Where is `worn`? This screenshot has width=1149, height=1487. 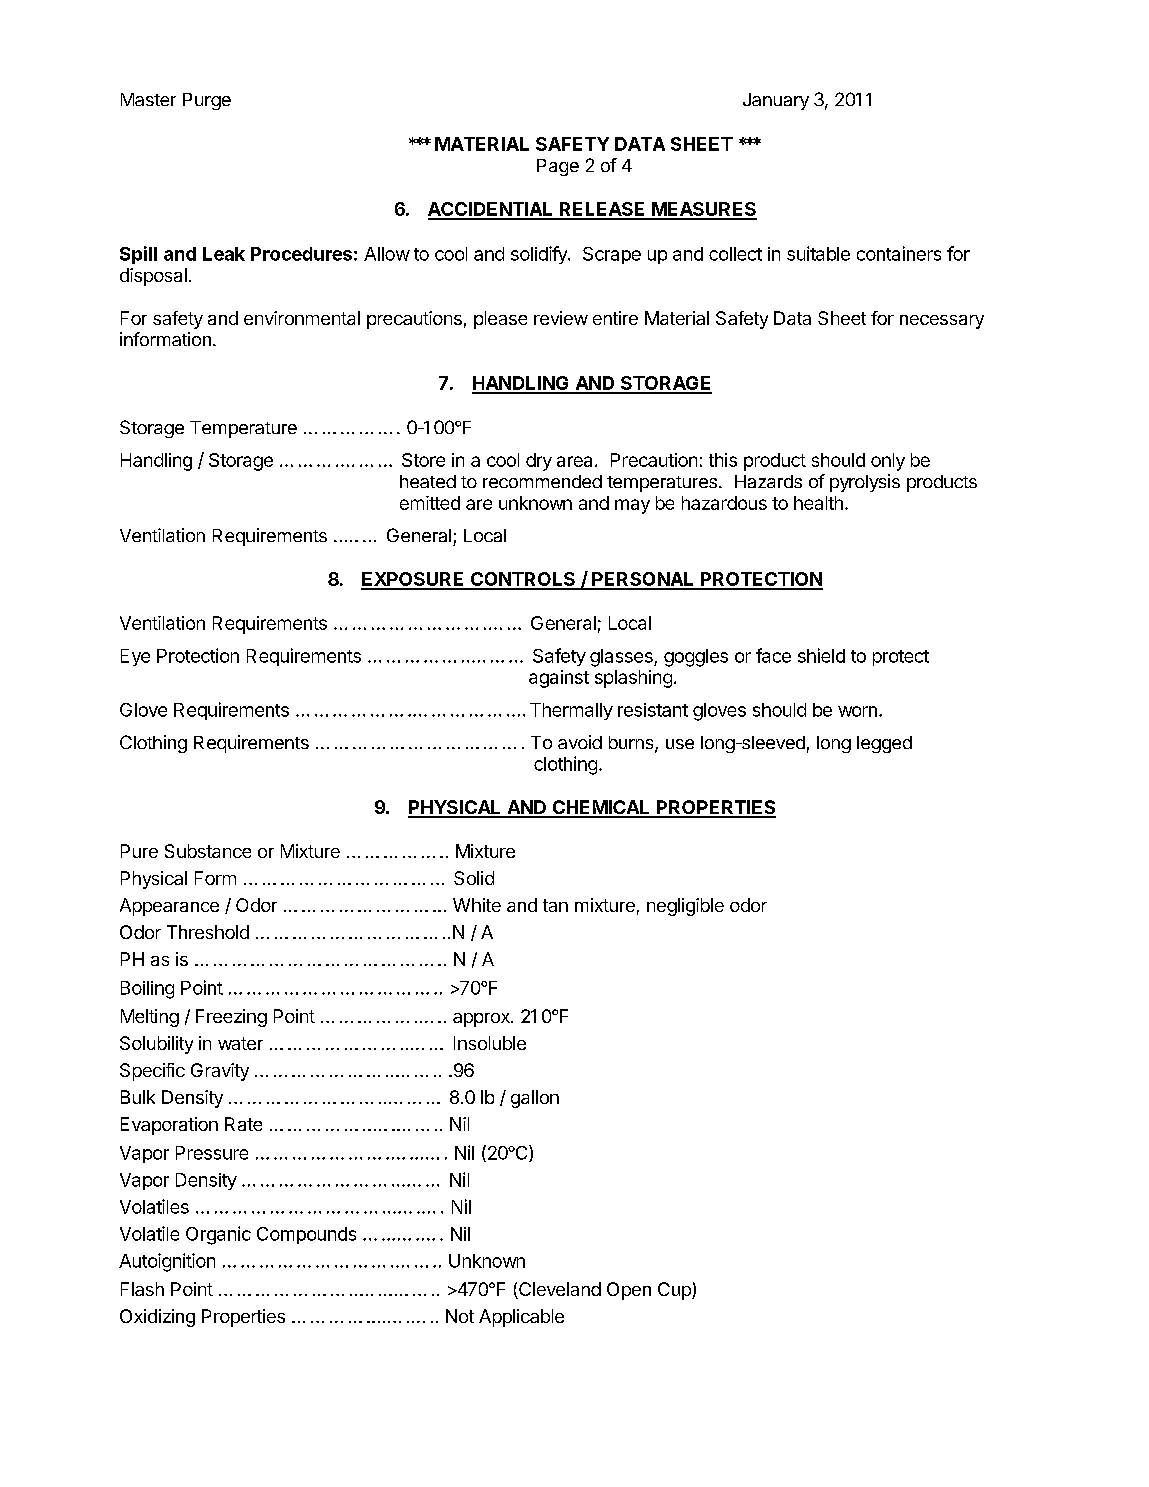 worn is located at coordinates (857, 711).
